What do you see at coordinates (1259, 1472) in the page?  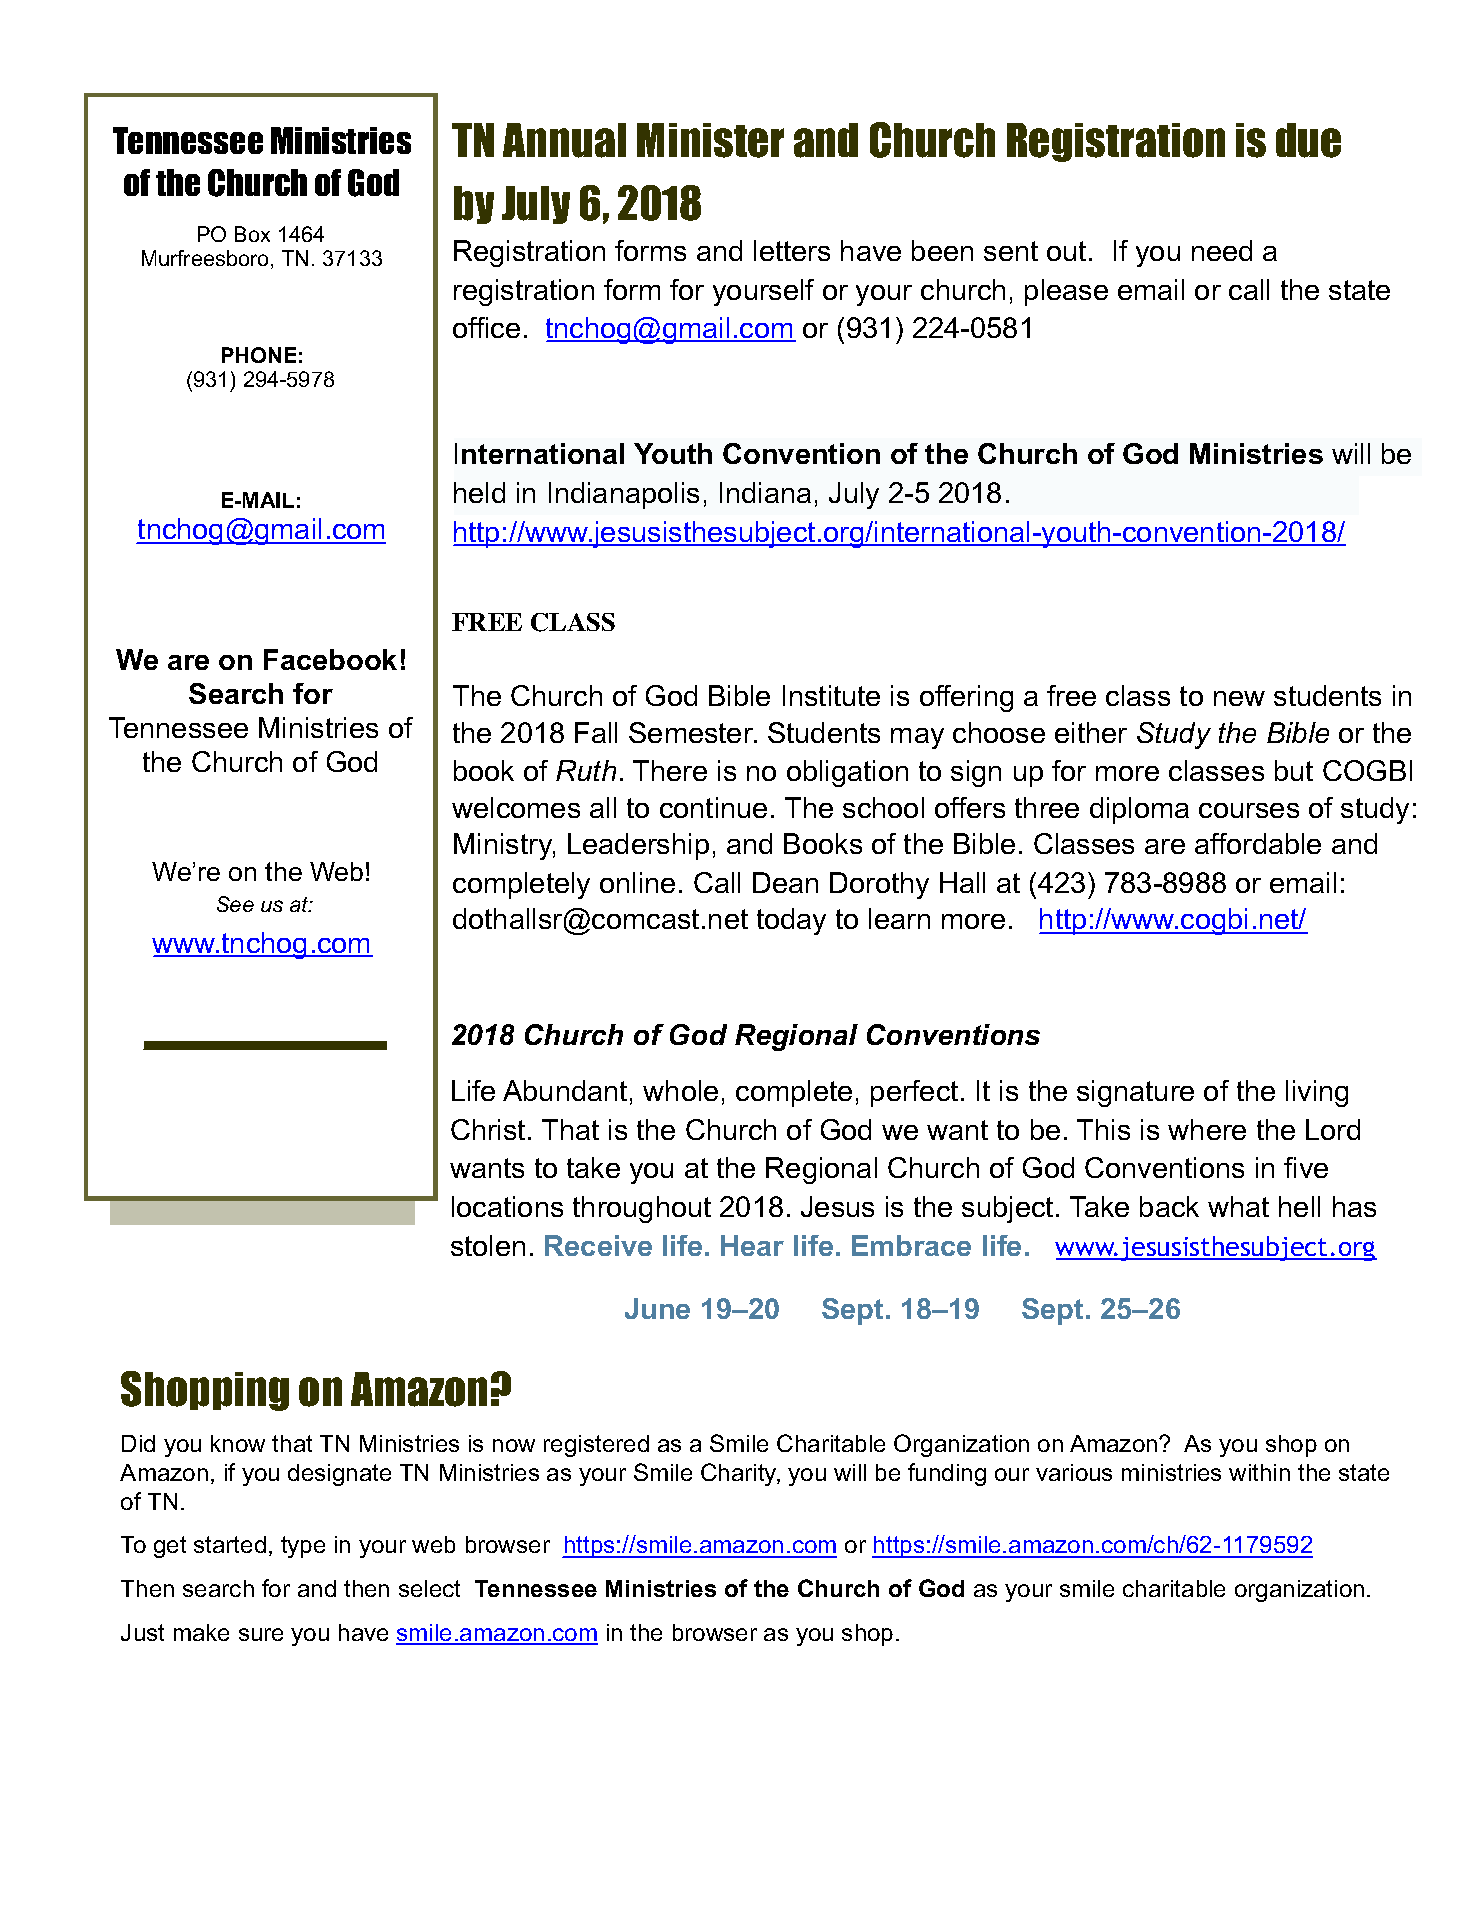 I see `within` at bounding box center [1259, 1472].
